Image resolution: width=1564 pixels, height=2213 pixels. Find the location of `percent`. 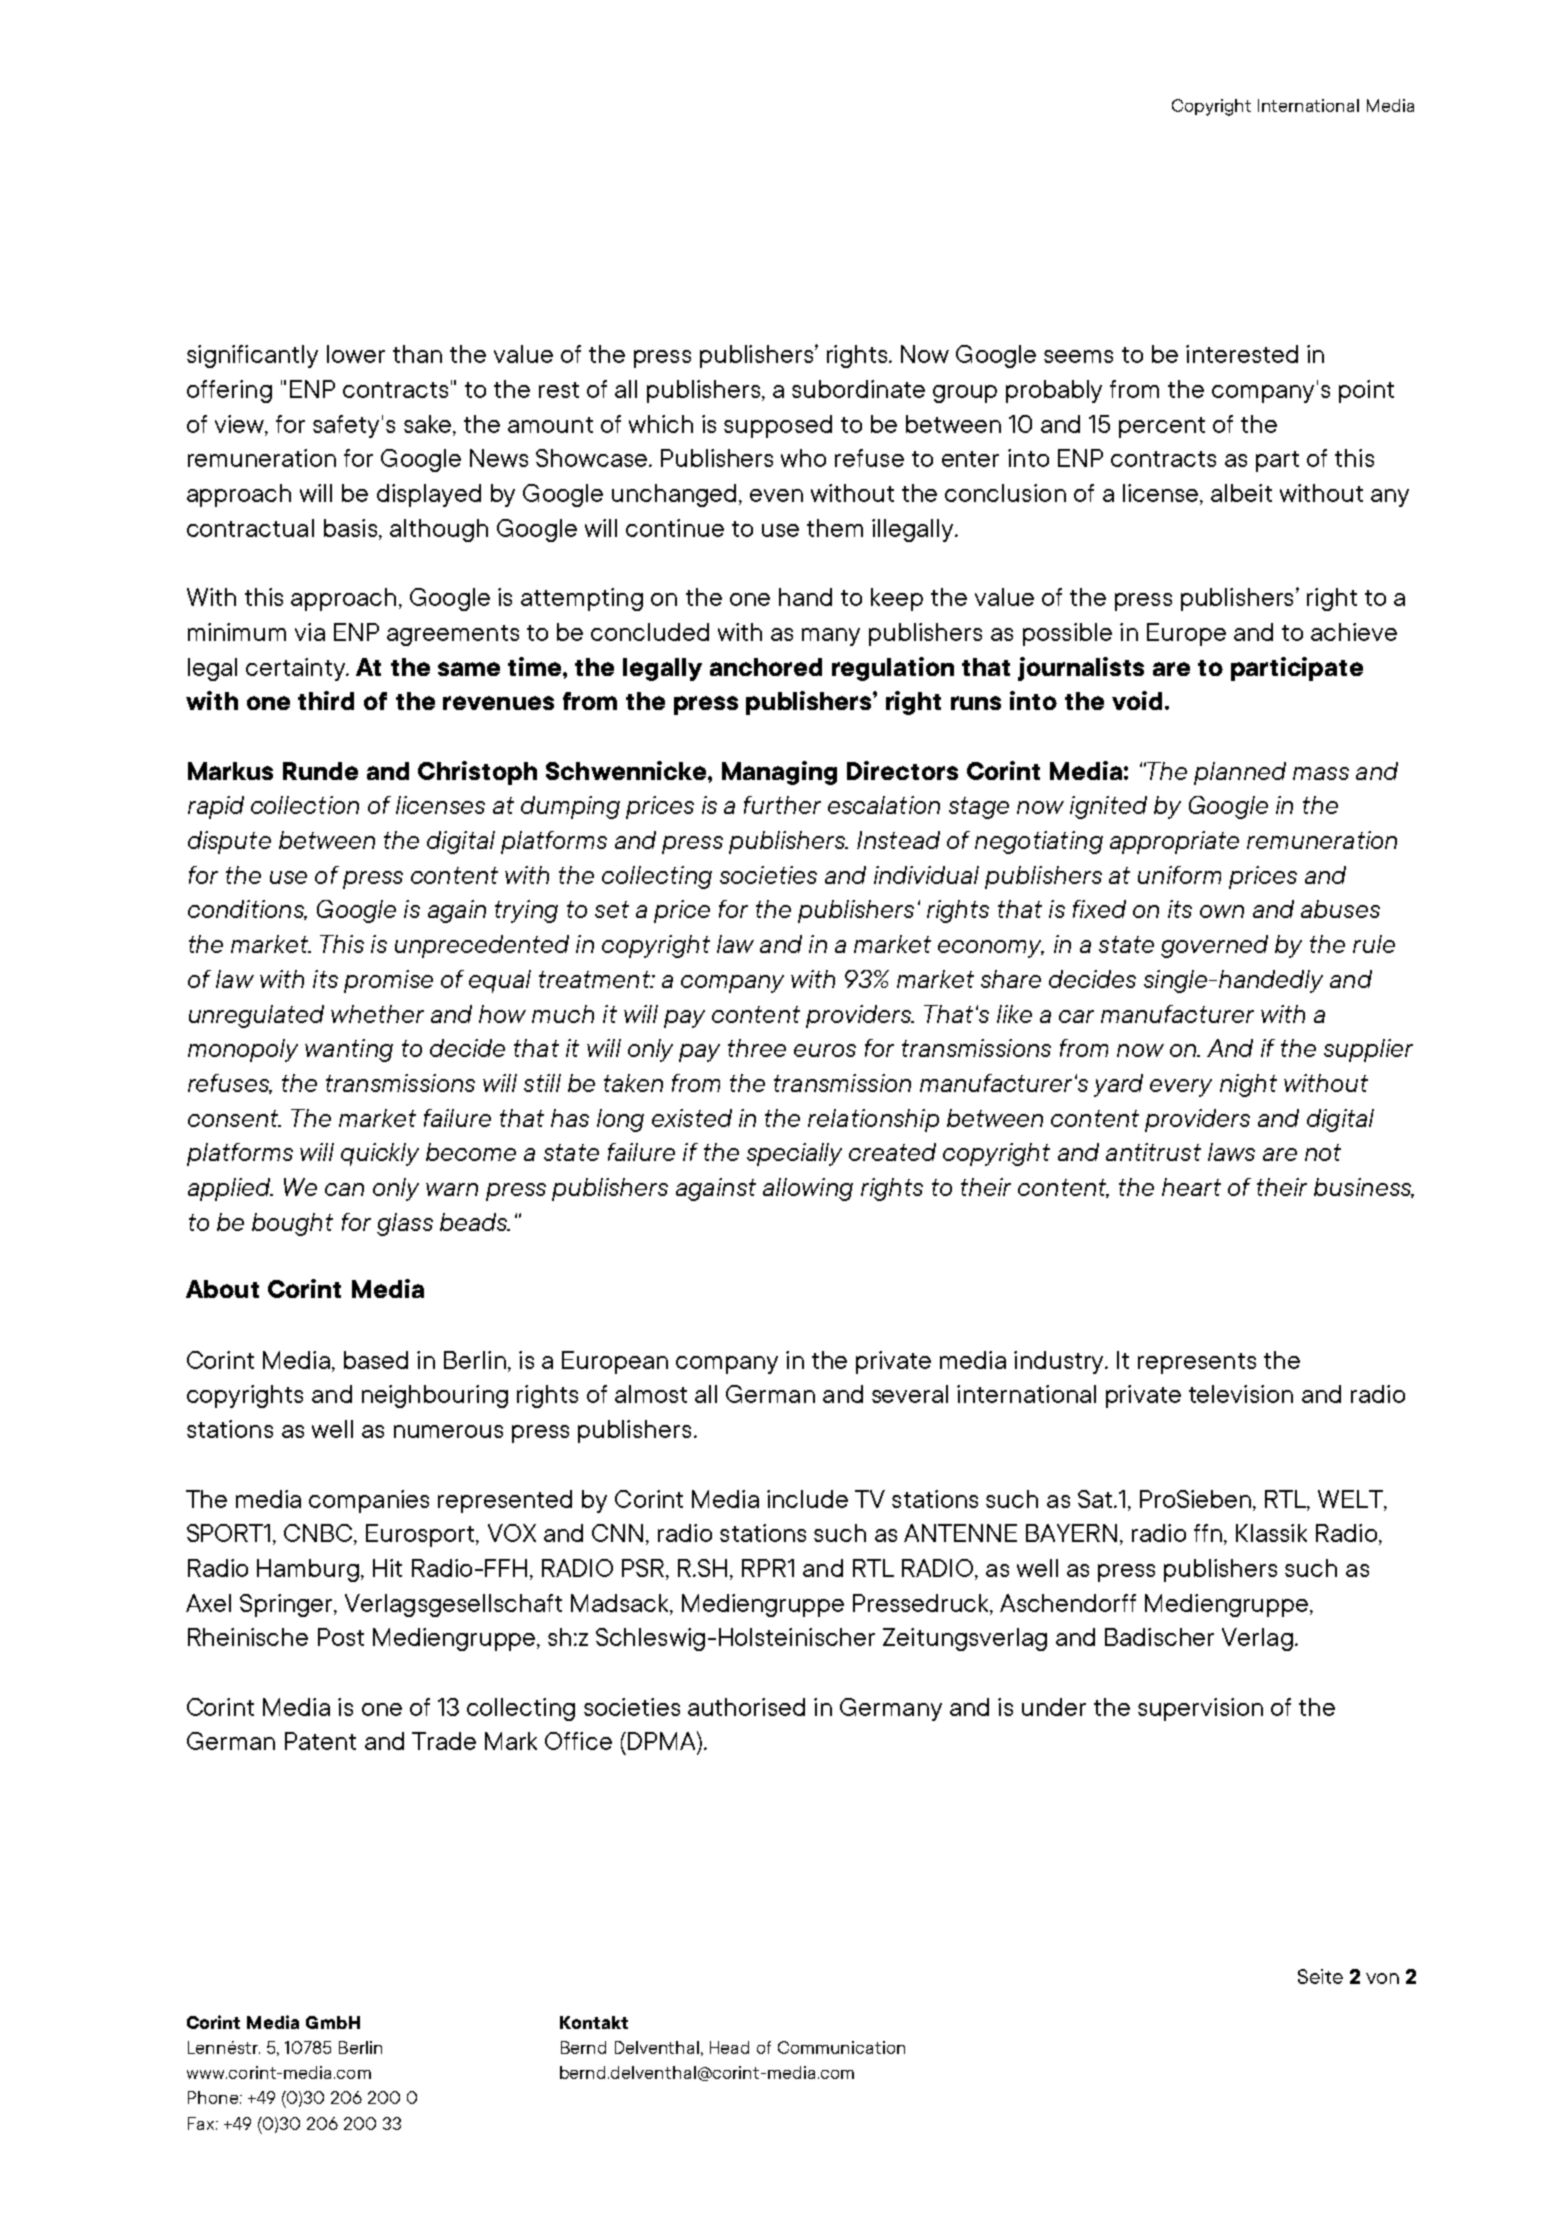

percent is located at coordinates (1162, 427).
